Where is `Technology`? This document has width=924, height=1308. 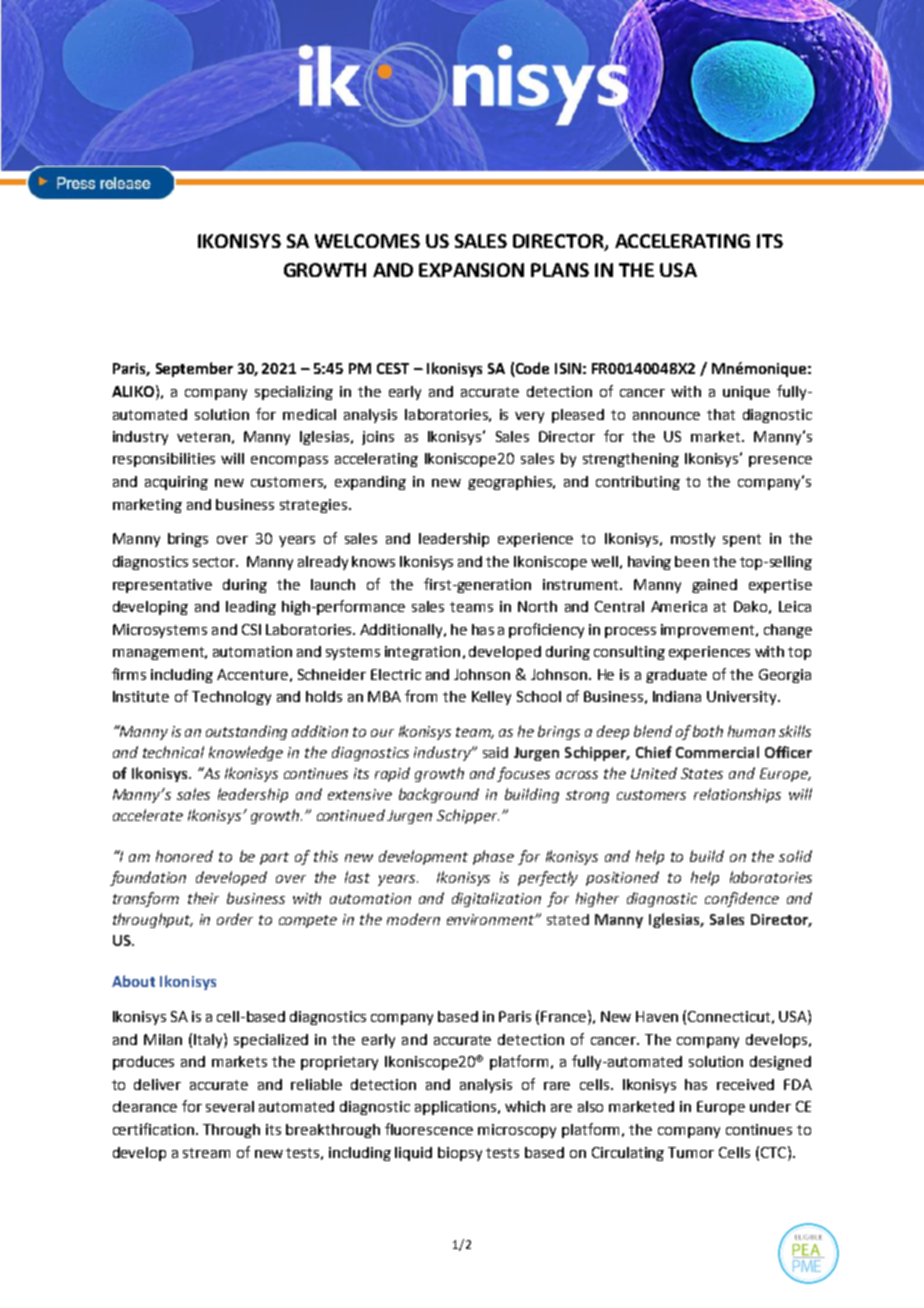
Technology is located at coordinates (231, 698).
